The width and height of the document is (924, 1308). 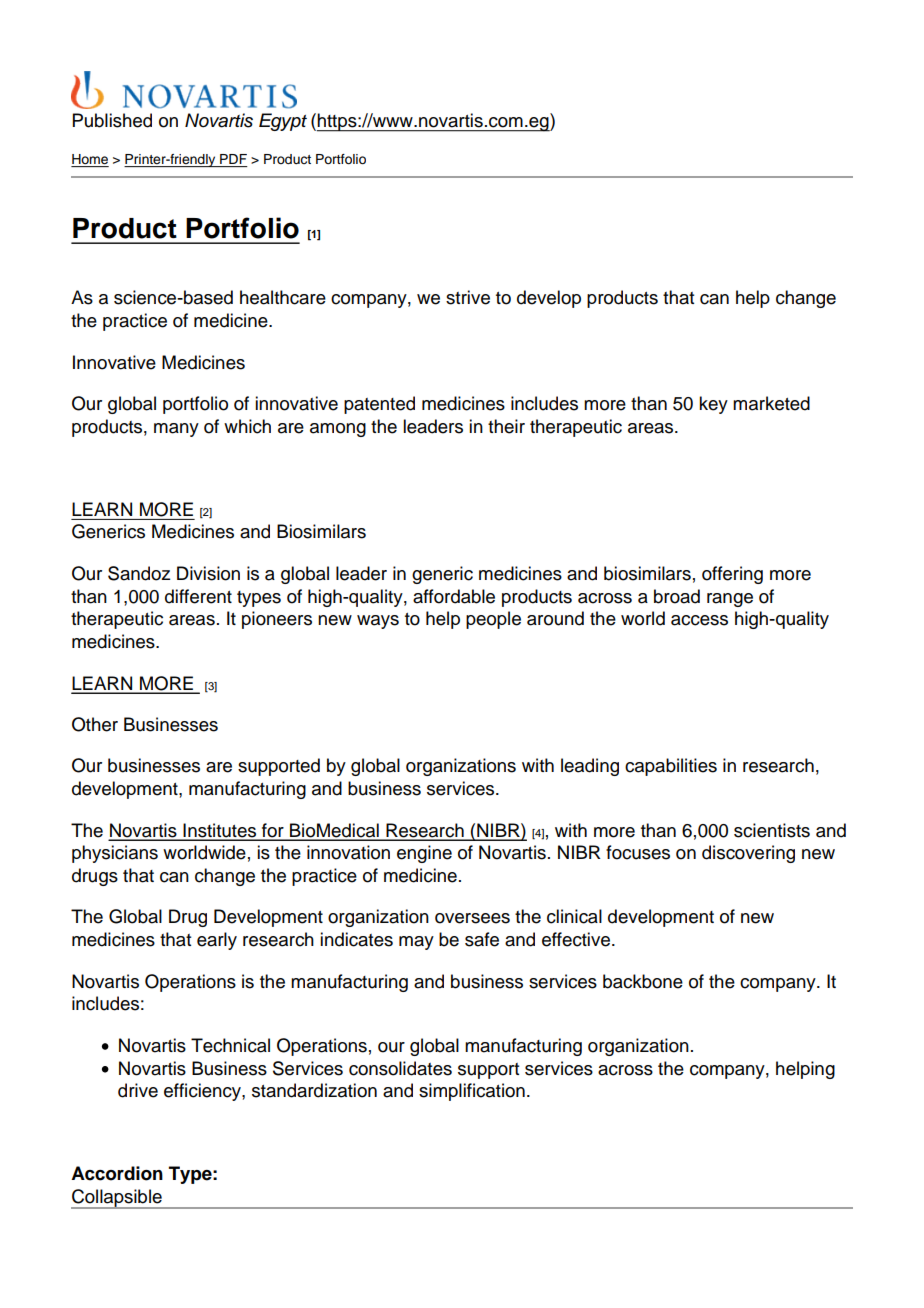 I want to click on Egypt, so click(x=283, y=122).
